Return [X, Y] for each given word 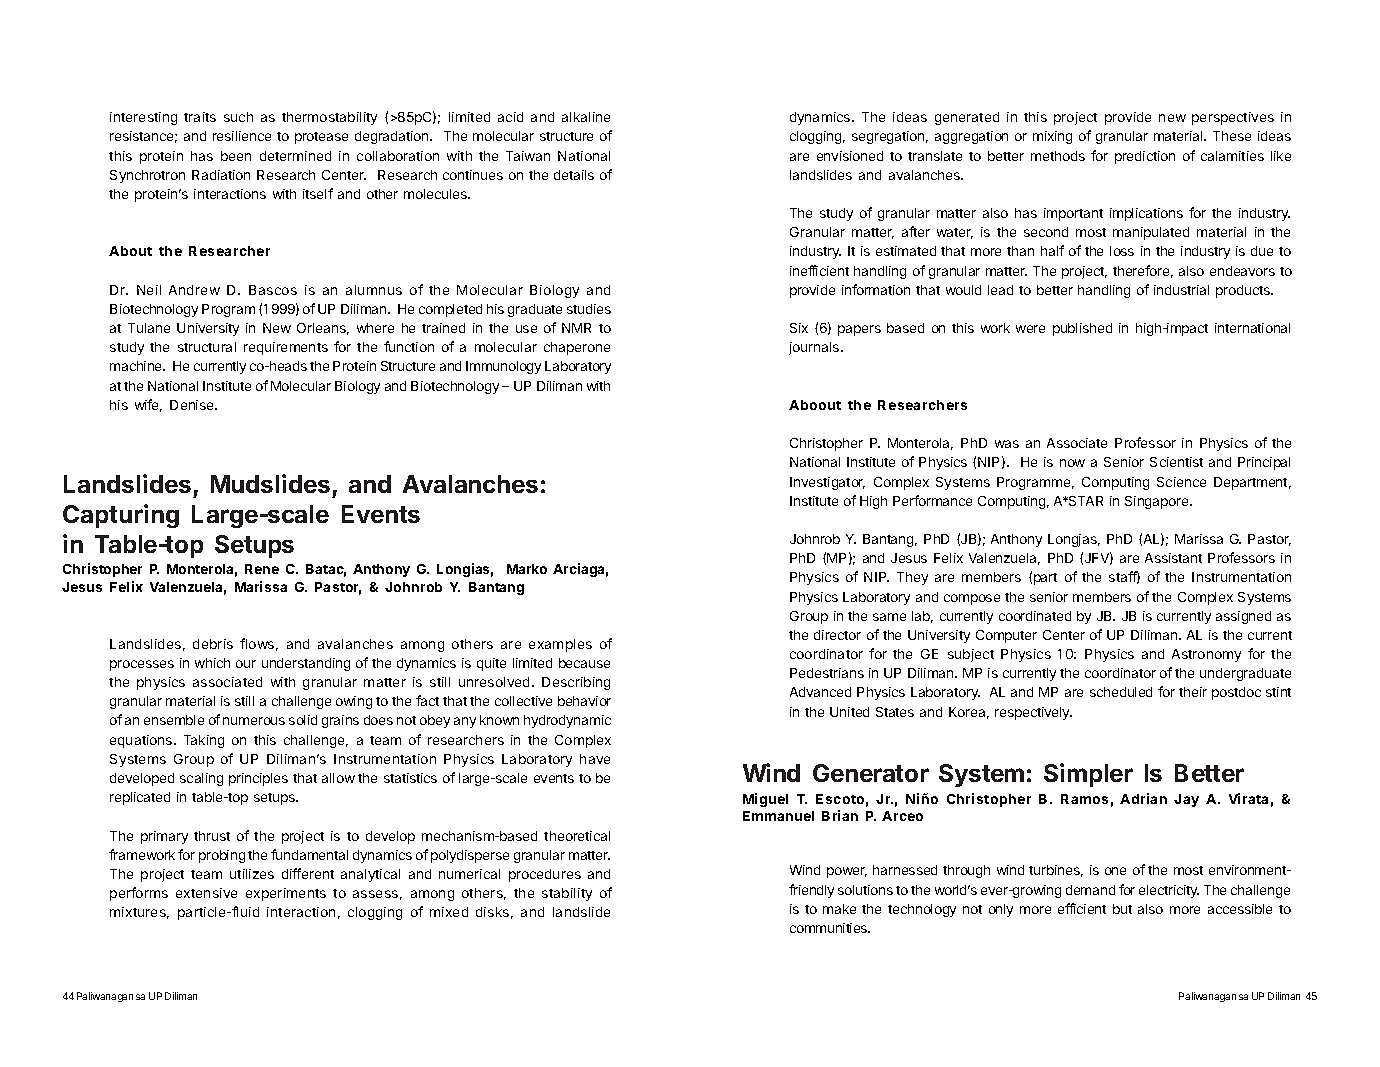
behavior [584, 701]
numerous [254, 721]
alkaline [586, 117]
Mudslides [270, 483]
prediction [1145, 157]
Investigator [827, 483]
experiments [286, 894]
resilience [242, 136]
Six [799, 328]
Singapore [1158, 502]
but [1122, 909]
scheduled [1121, 692]
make [839, 909]
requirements [286, 348]
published [1082, 329]
